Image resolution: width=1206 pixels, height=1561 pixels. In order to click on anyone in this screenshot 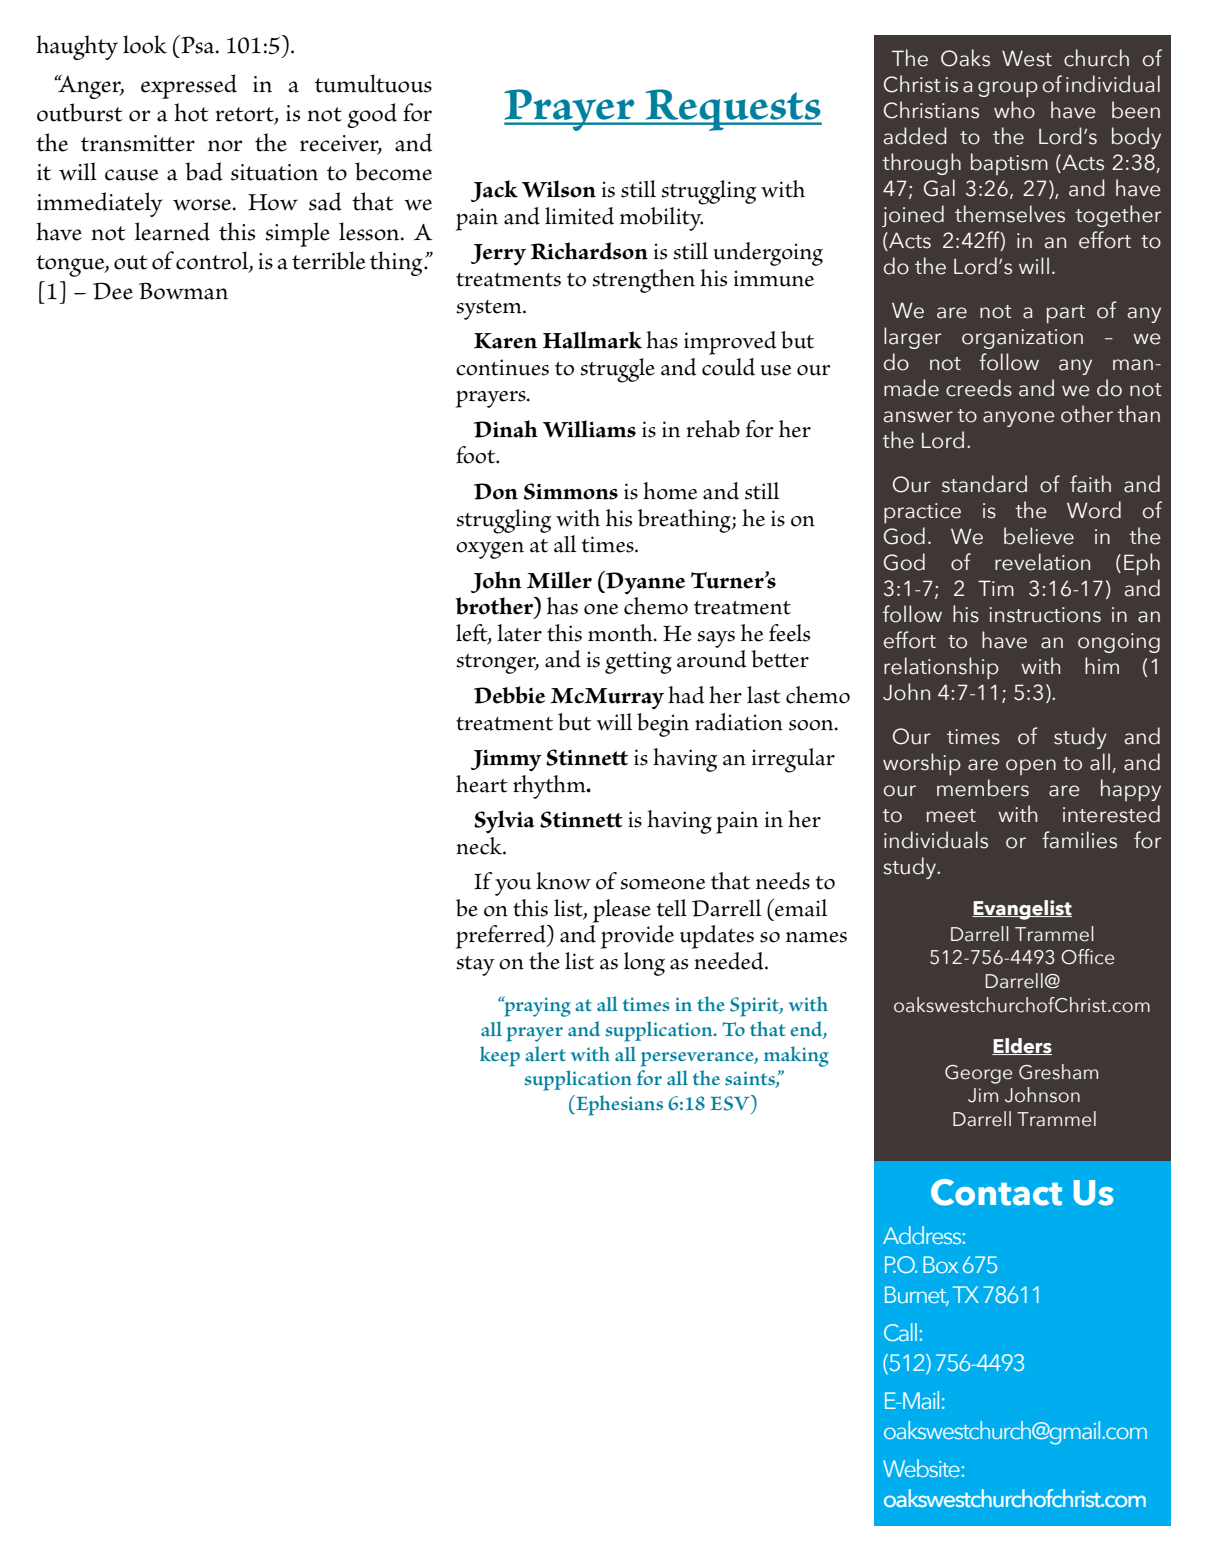, I will do `click(1019, 419)`.
